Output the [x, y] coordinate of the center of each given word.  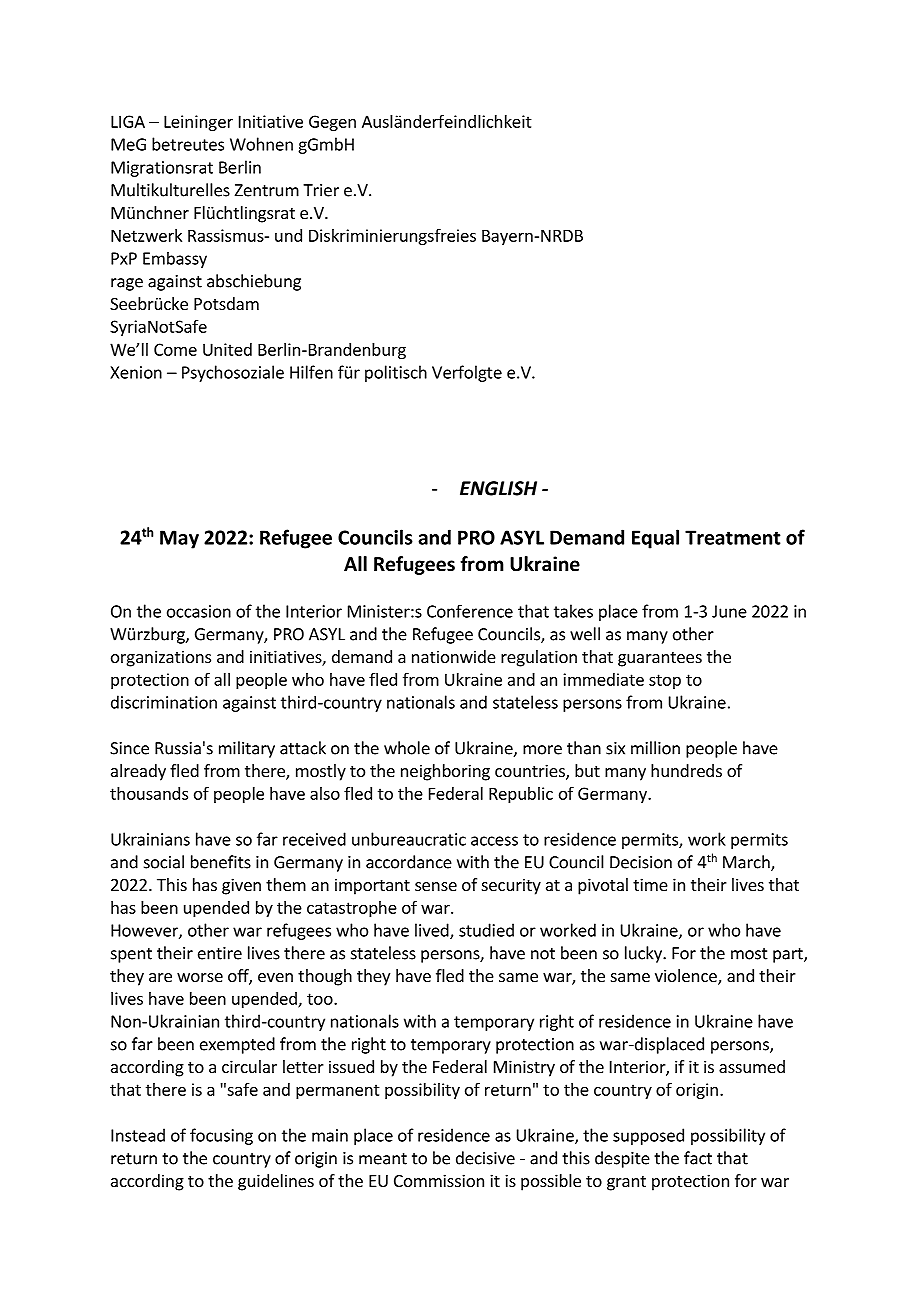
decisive [485, 1158]
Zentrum [267, 190]
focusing [221, 1136]
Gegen [332, 123]
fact [698, 1158]
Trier [321, 190]
